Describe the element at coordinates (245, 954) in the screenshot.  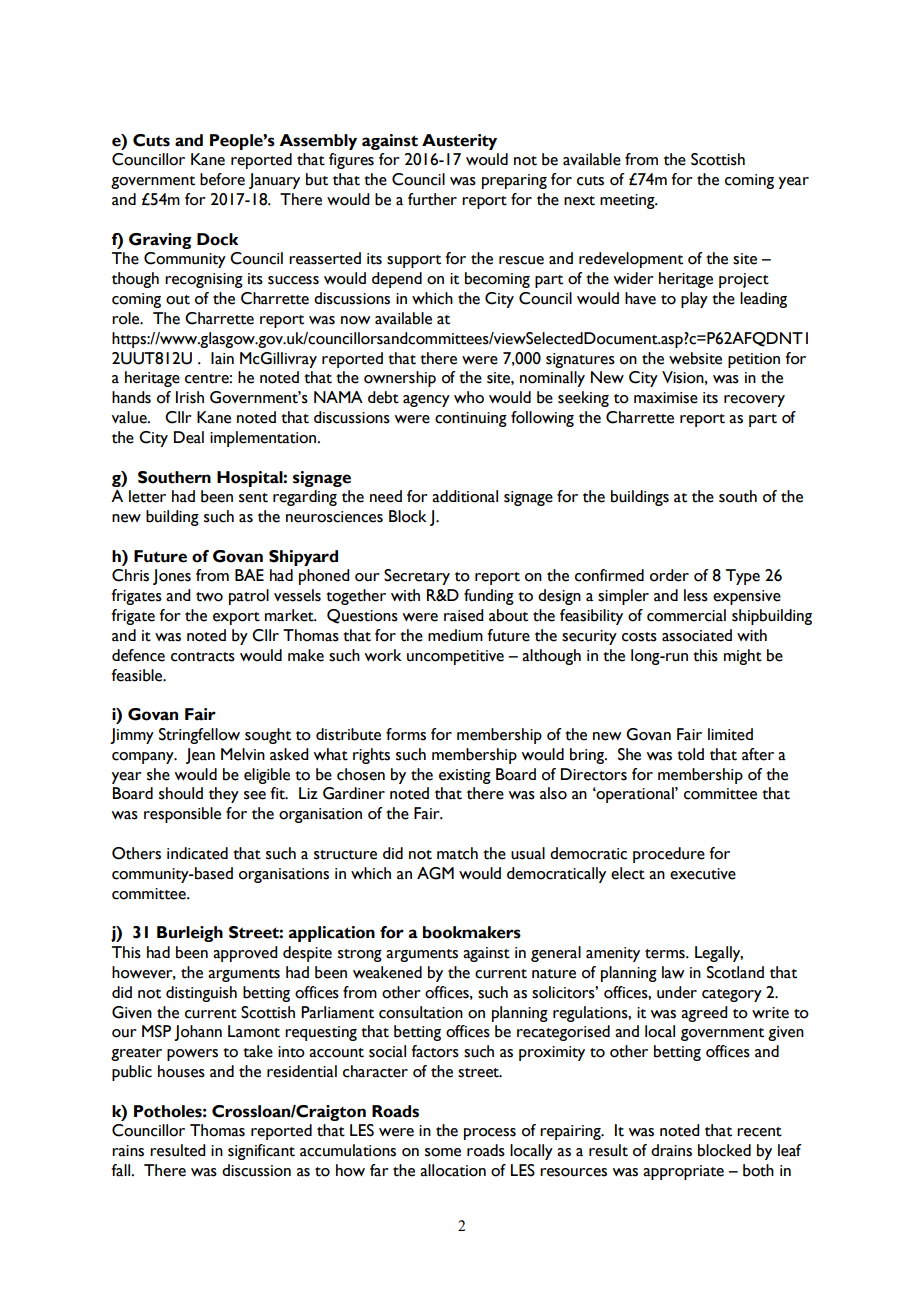
I see `approved` at that location.
